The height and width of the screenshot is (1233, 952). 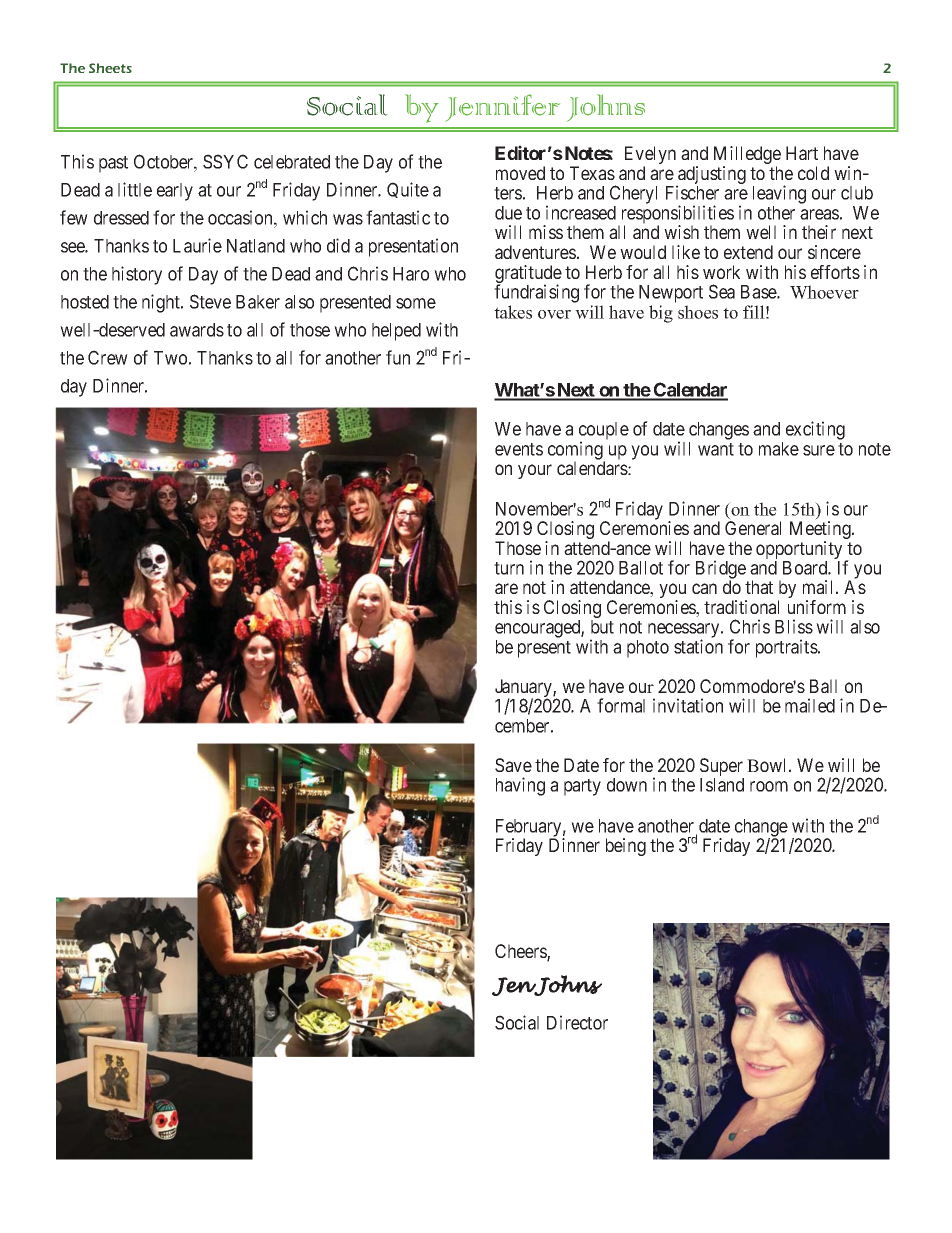 I want to click on takes, so click(x=513, y=312).
